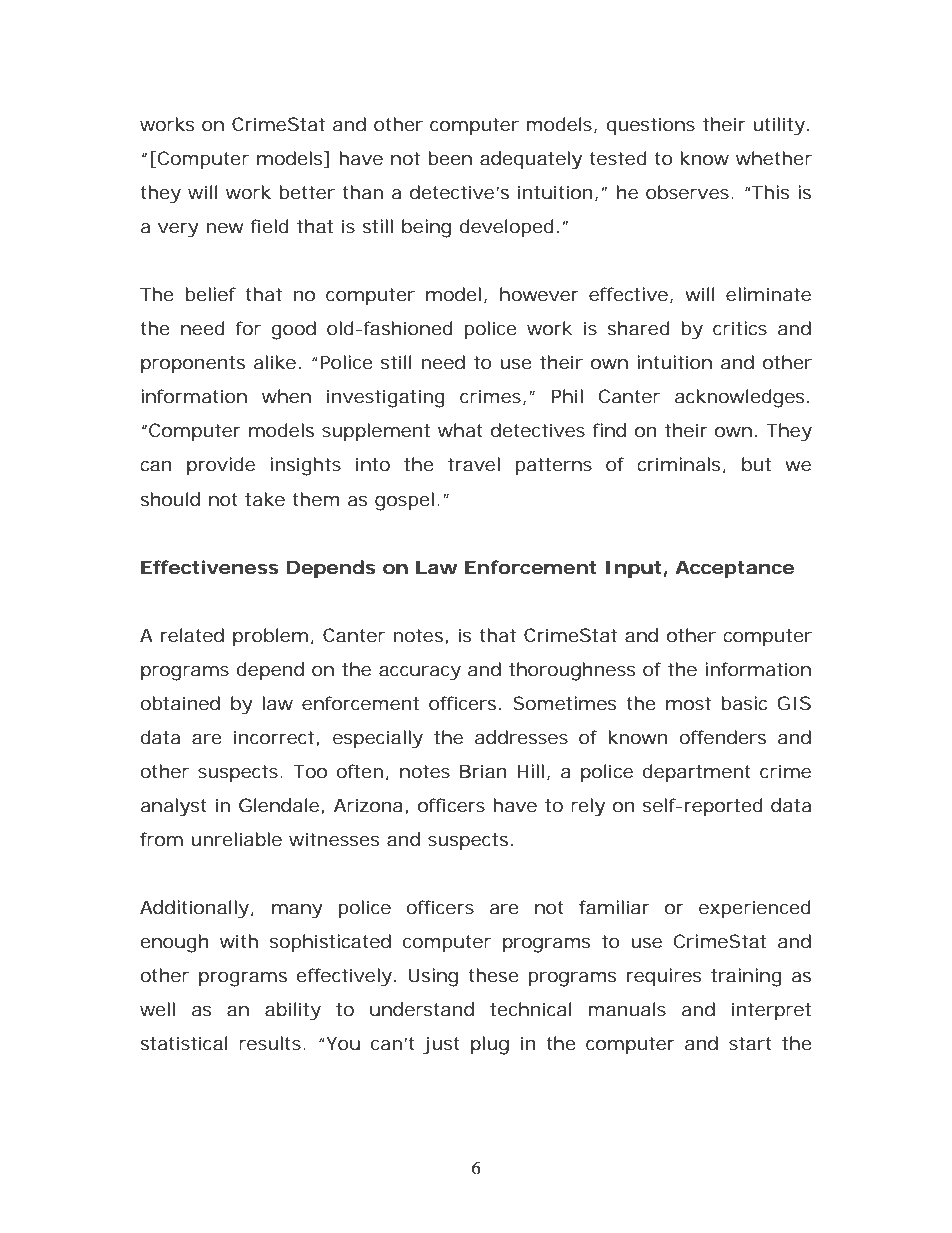 The height and width of the screenshot is (1233, 952). Describe the element at coordinates (734, 569) in the screenshot. I see `Acceptance` at that location.
